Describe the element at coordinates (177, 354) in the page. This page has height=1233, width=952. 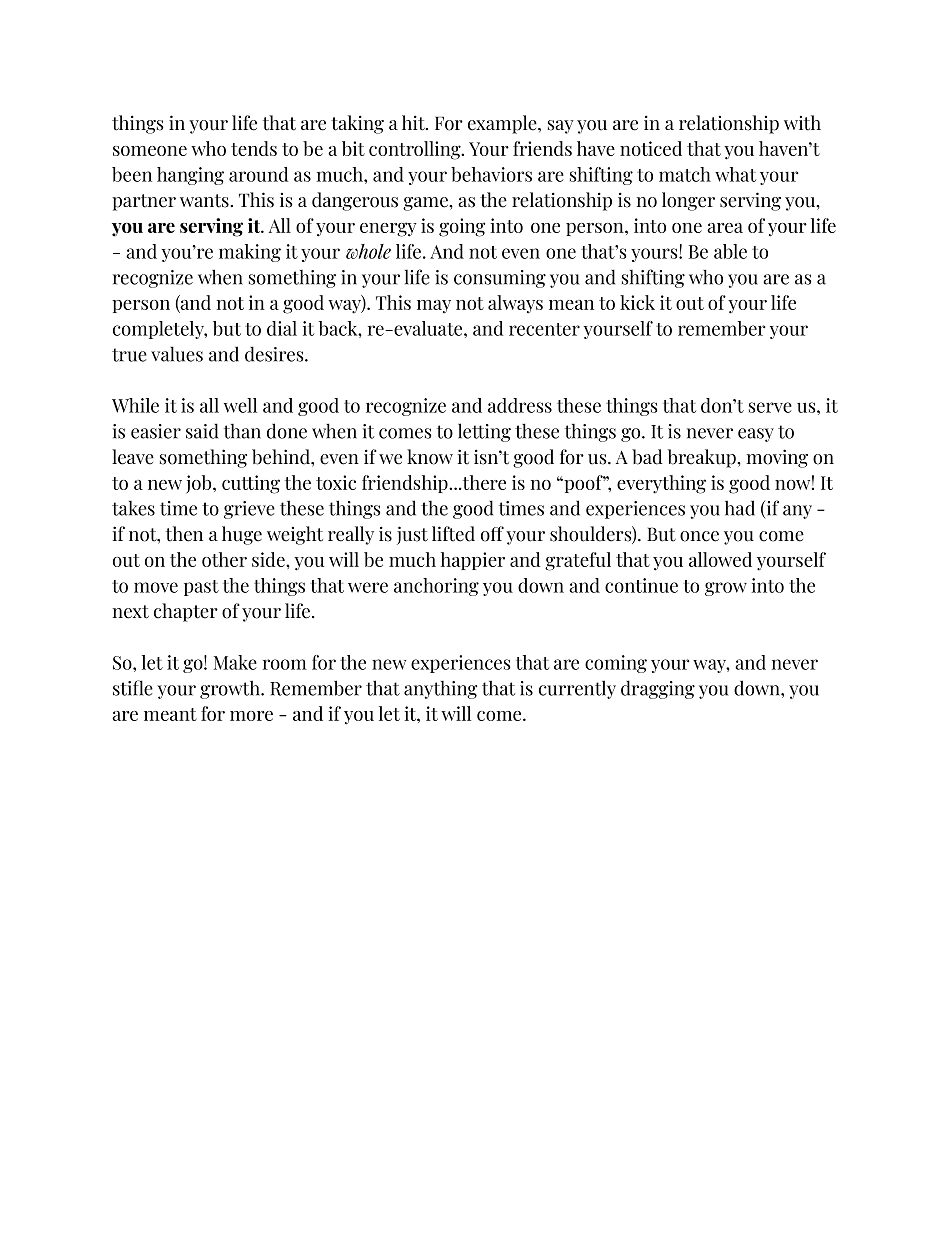
I see `values` at that location.
